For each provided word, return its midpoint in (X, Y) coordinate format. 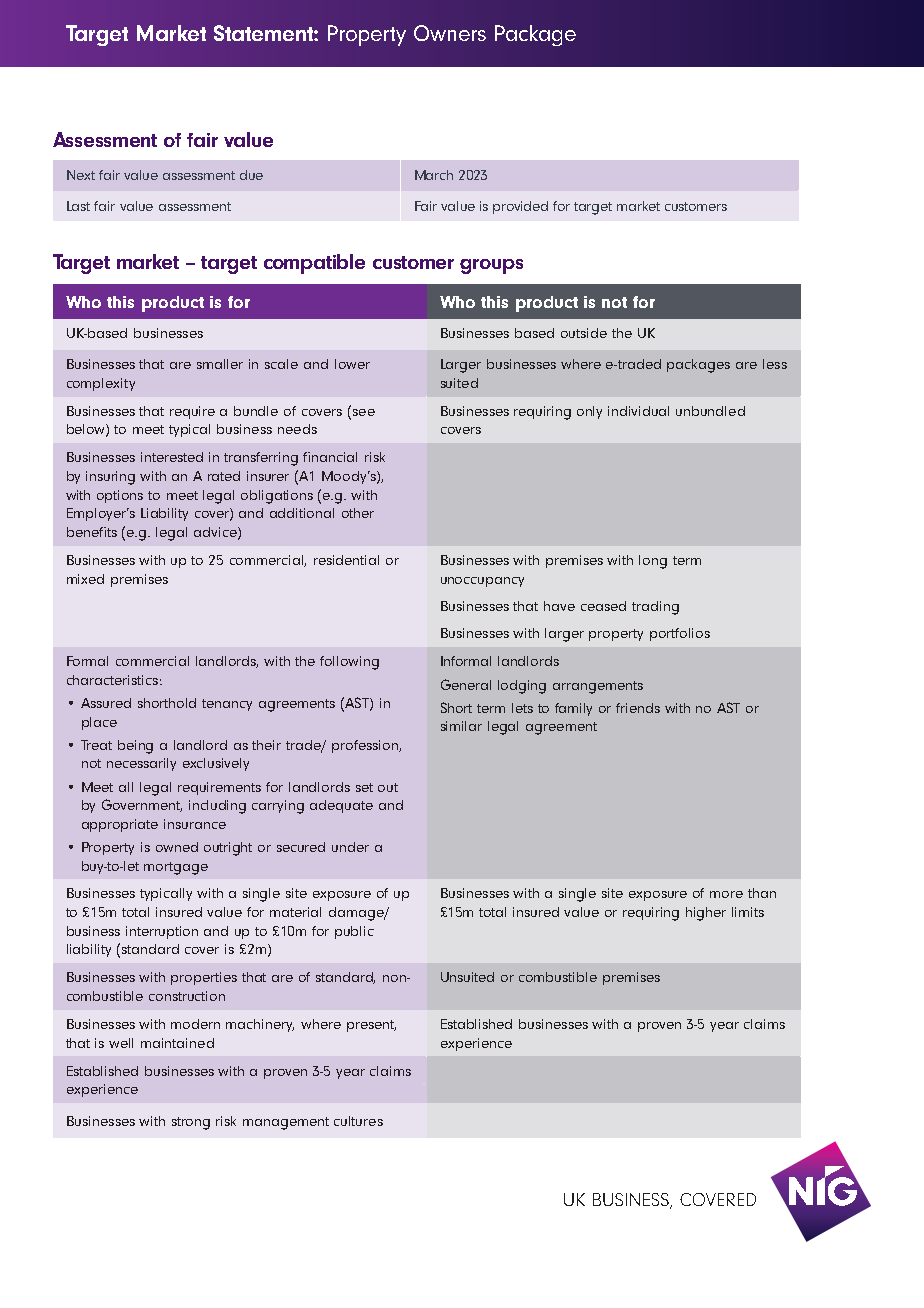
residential (346, 560)
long (653, 562)
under (350, 847)
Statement (264, 33)
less (775, 364)
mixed (85, 579)
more (726, 894)
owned (177, 847)
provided (520, 207)
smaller (220, 364)
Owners (450, 33)
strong (191, 1123)
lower (352, 364)
